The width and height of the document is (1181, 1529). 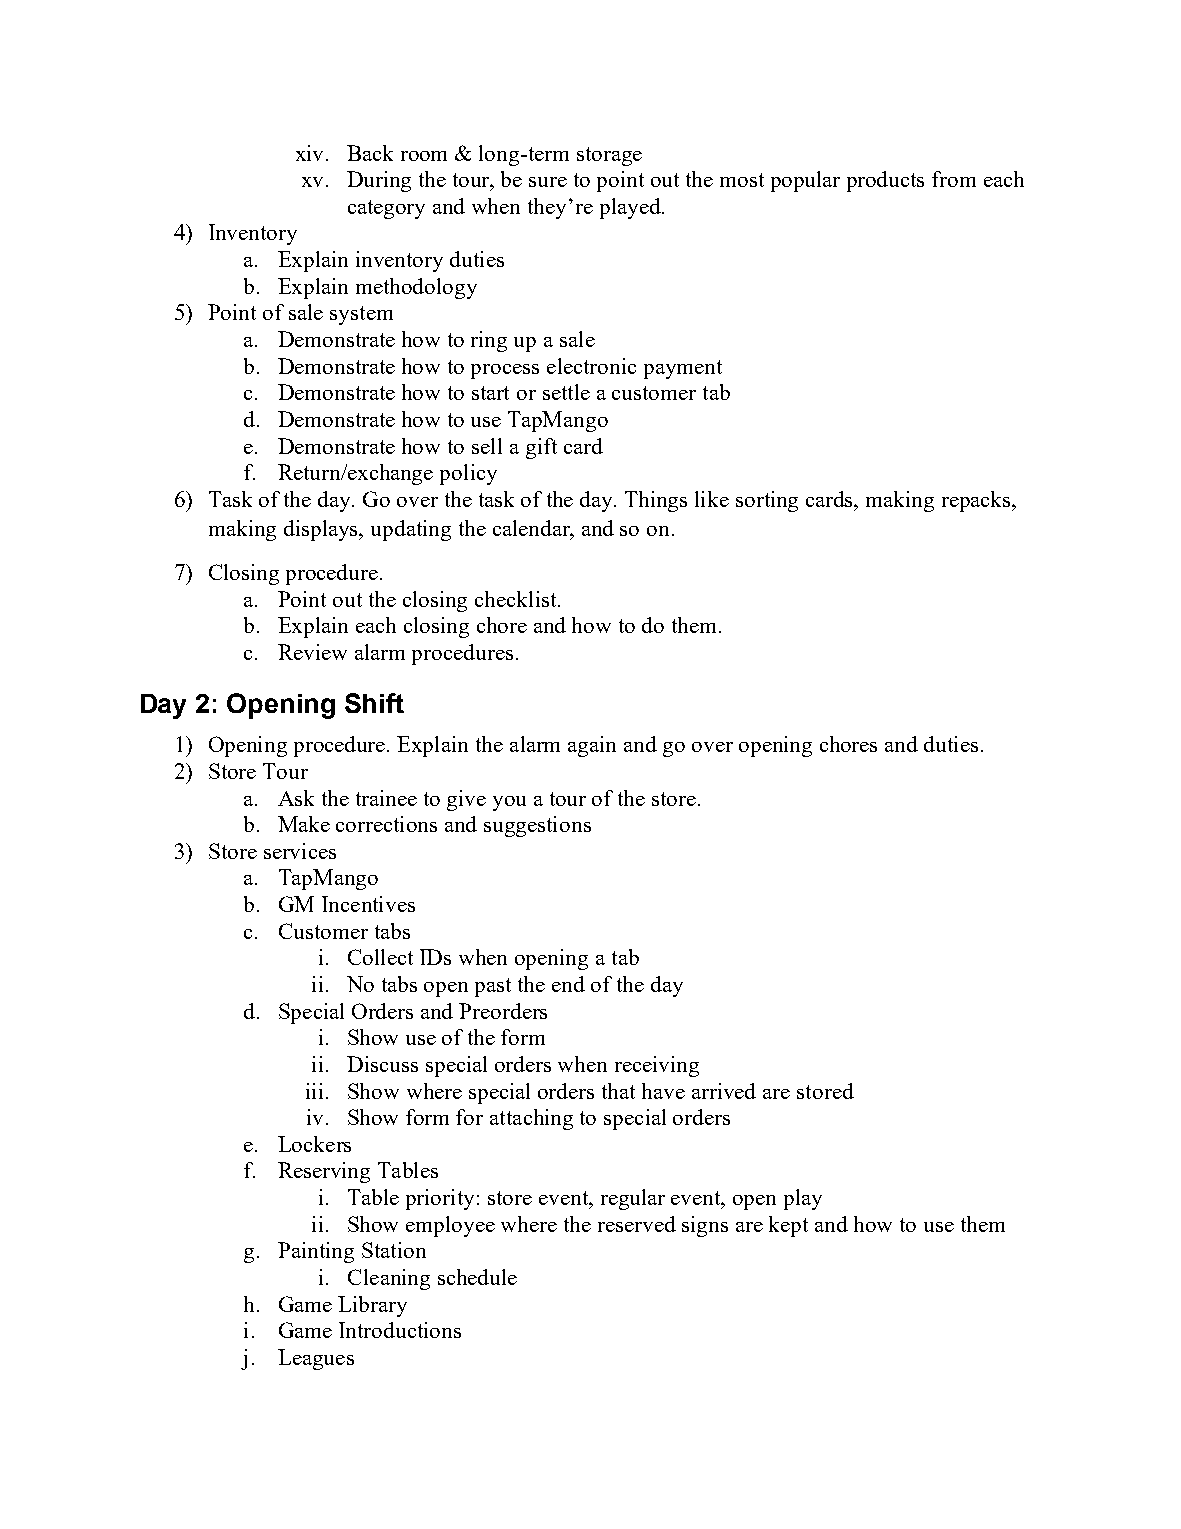 I want to click on reserved, so click(x=637, y=1224).
